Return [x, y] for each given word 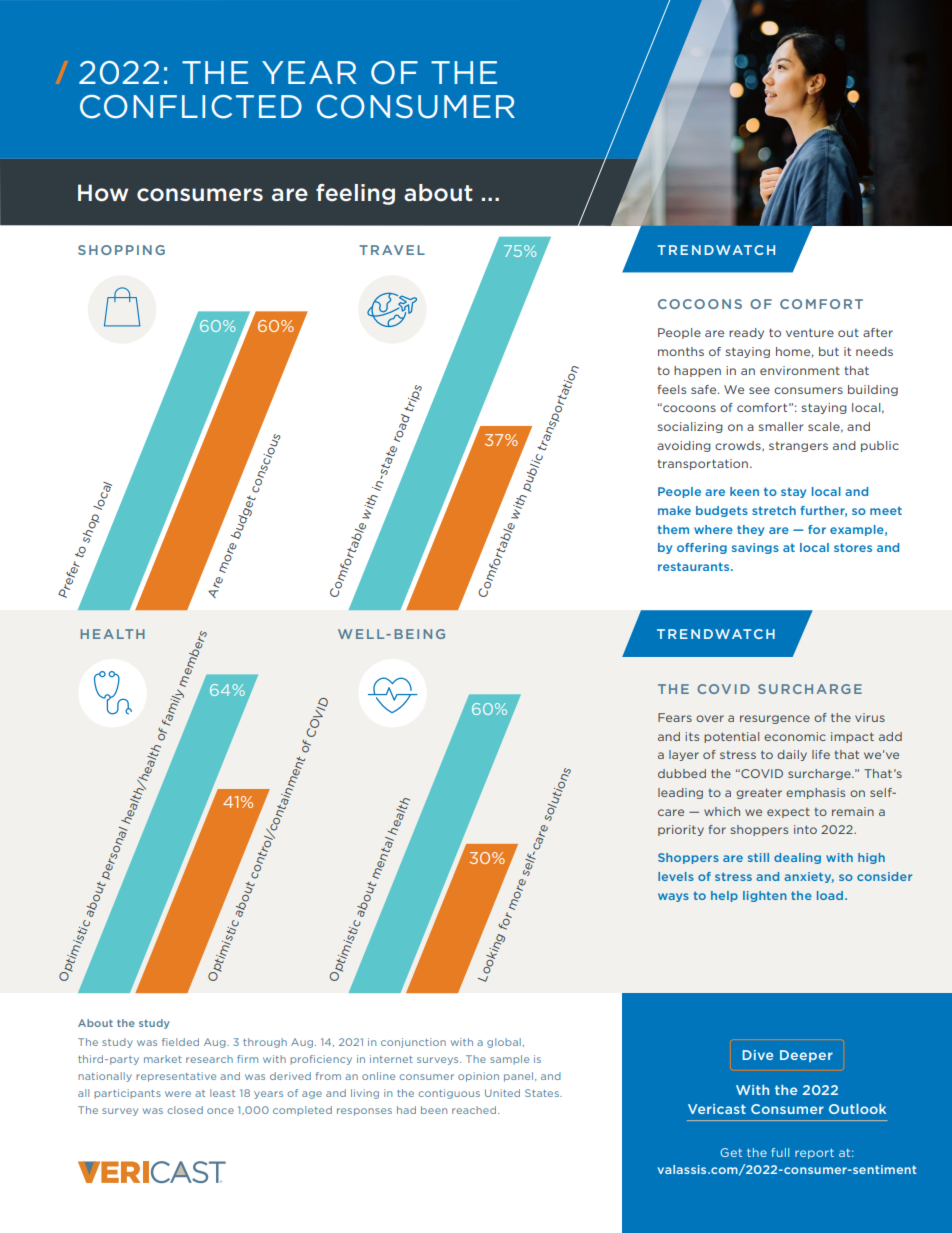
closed [185, 1110]
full [780, 1152]
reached [475, 1110]
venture [810, 332]
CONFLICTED [191, 107]
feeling [355, 194]
